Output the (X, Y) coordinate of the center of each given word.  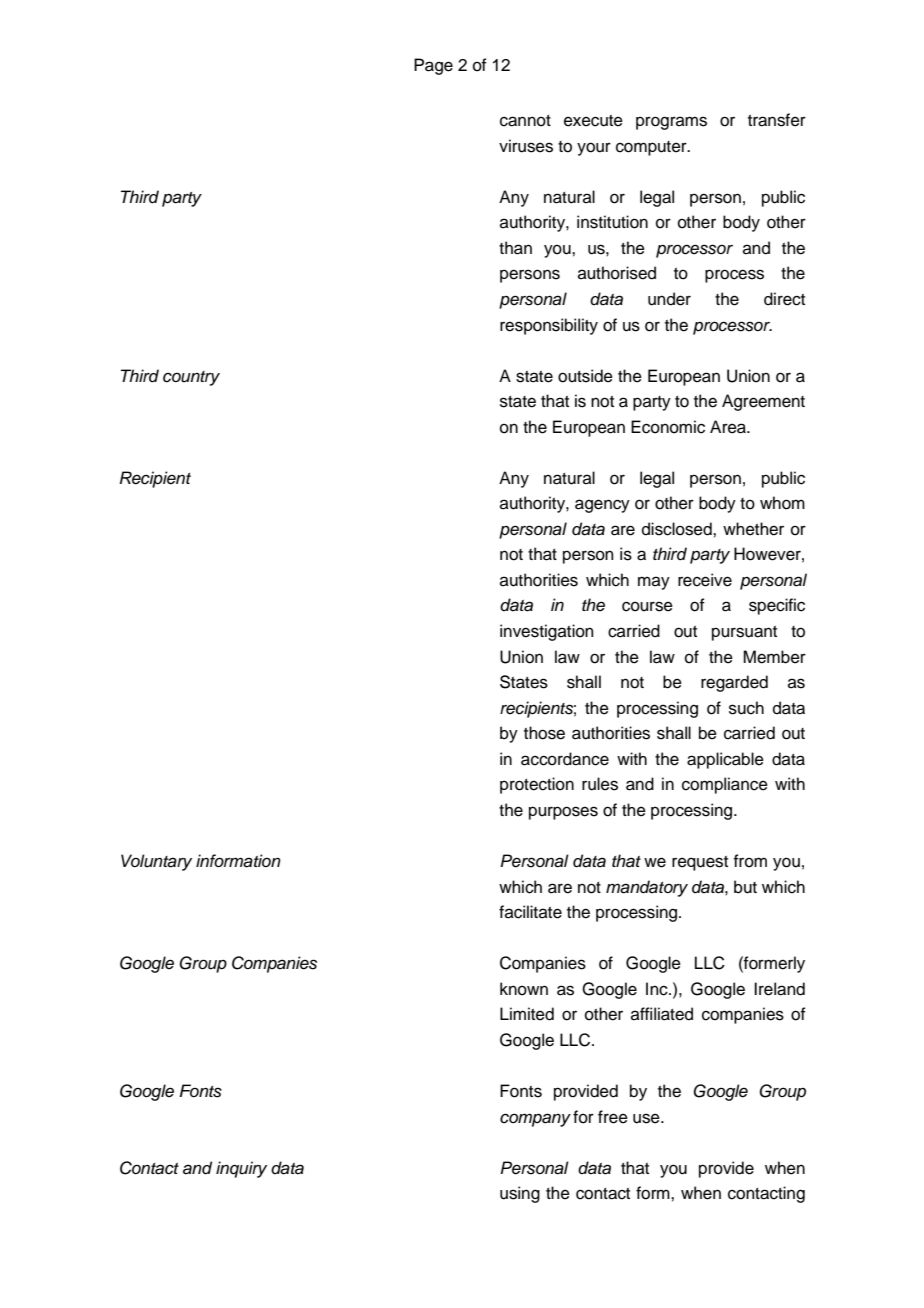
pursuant (744, 633)
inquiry (241, 1169)
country (191, 378)
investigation (547, 632)
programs (671, 123)
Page (433, 66)
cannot (525, 121)
